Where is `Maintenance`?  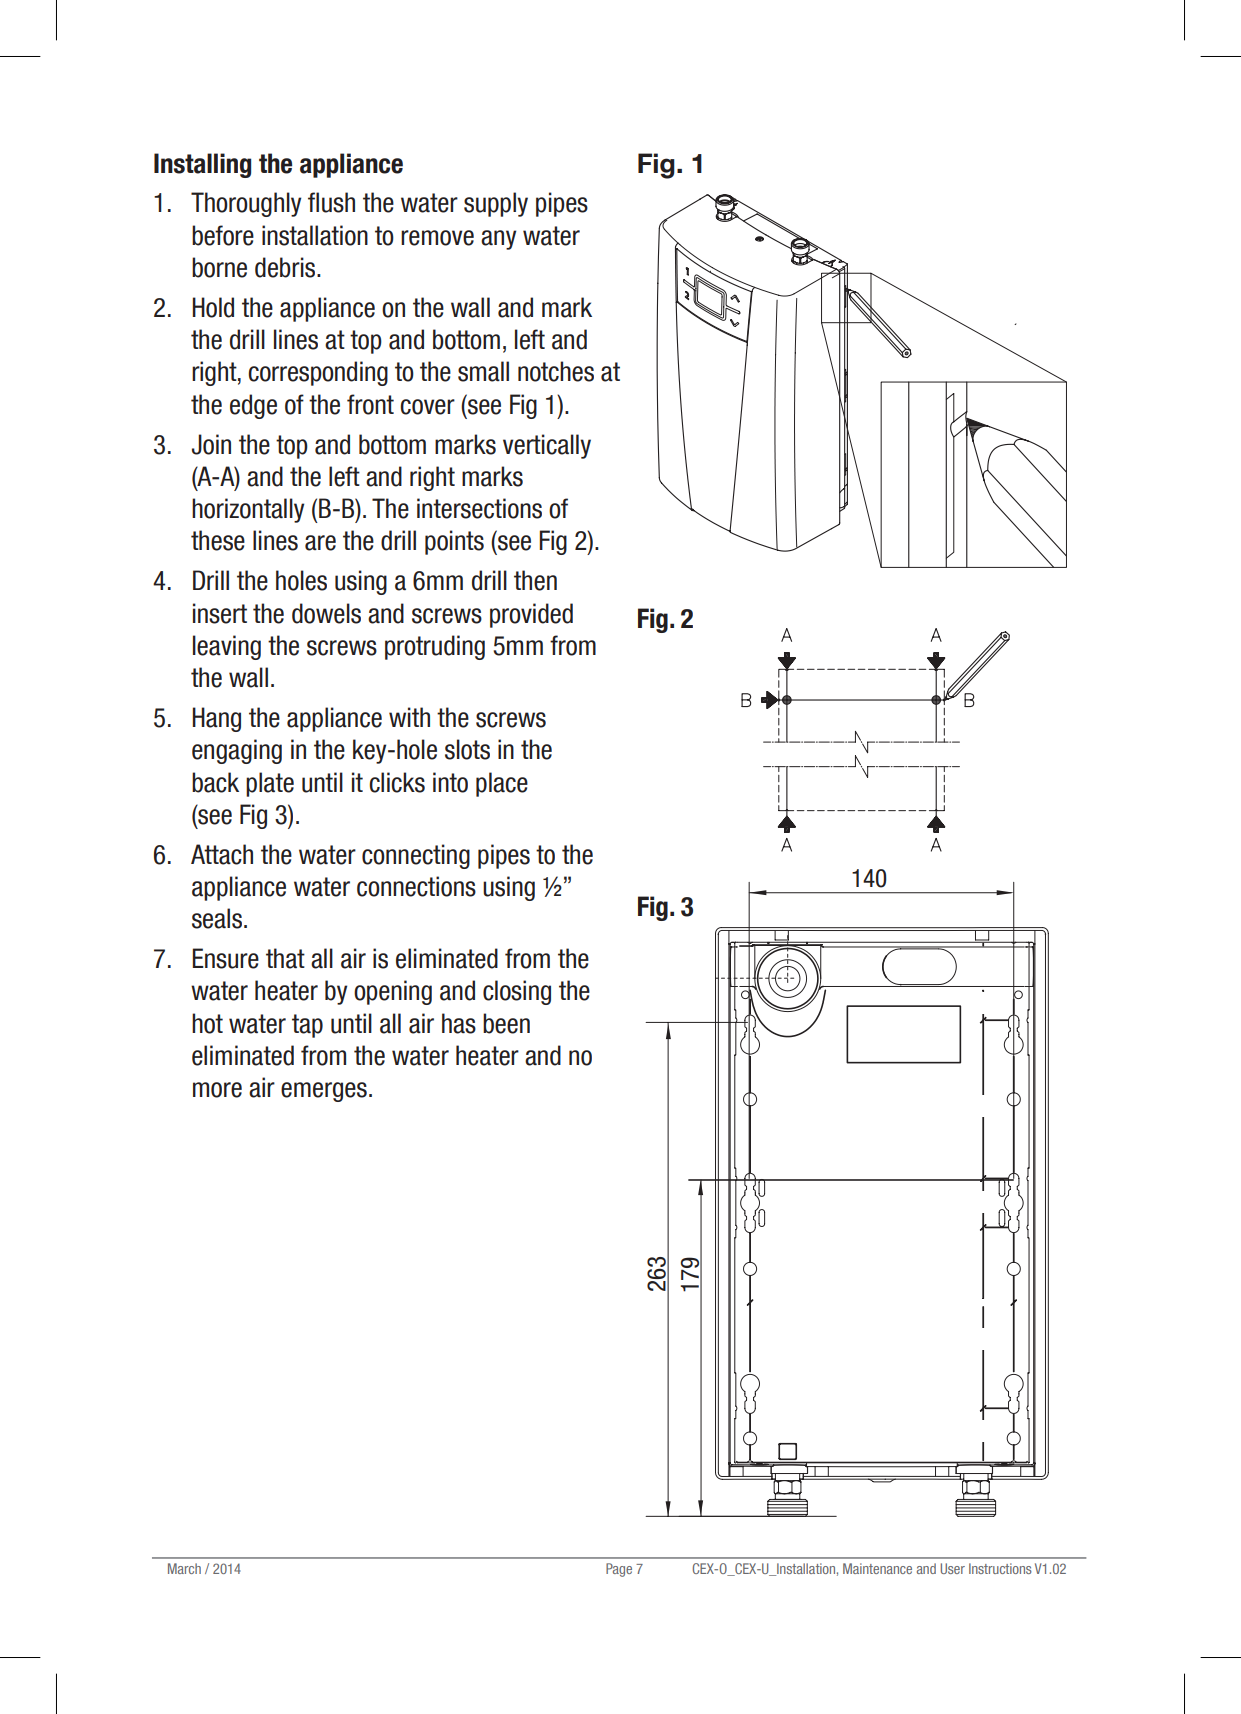
Maintenance is located at coordinates (877, 1568).
